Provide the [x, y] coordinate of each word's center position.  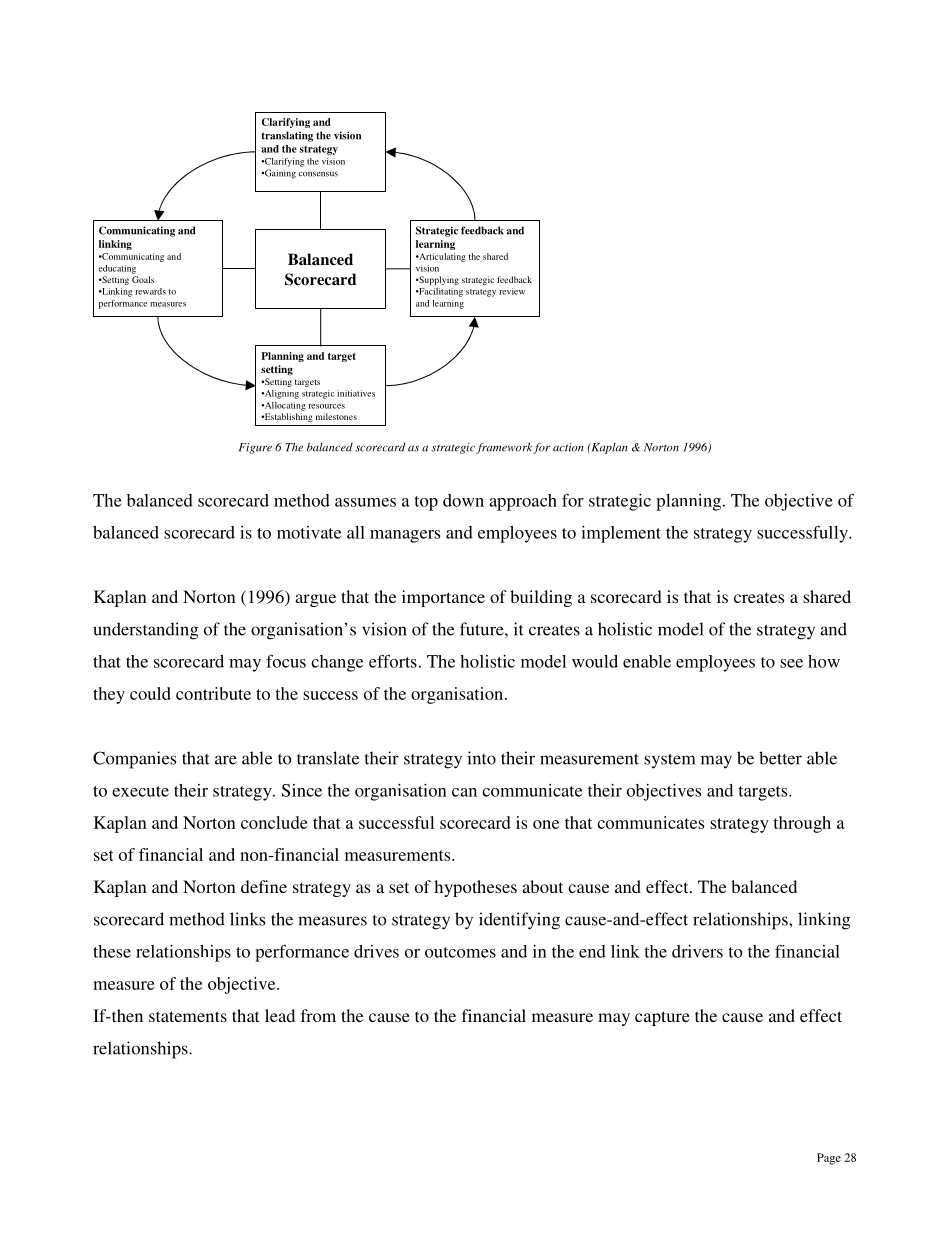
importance [443, 598]
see [791, 663]
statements [188, 1016]
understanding [146, 631]
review [512, 291]
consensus [318, 174]
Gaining [279, 174]
